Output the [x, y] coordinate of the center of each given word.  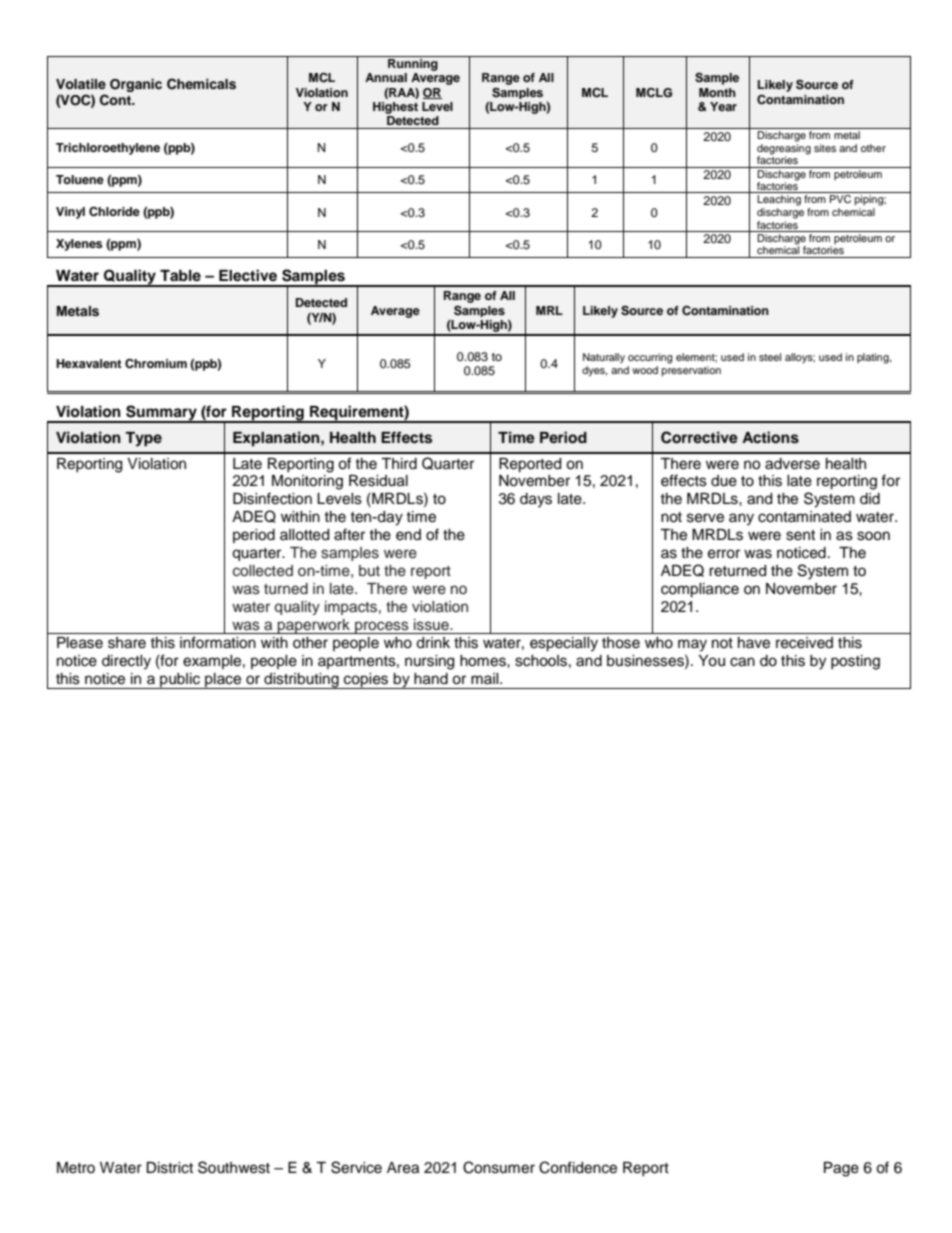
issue [432, 625]
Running [413, 63]
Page [841, 1169]
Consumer [499, 1167]
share [127, 643]
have [754, 643]
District [169, 1168]
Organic [136, 85]
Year [723, 106]
